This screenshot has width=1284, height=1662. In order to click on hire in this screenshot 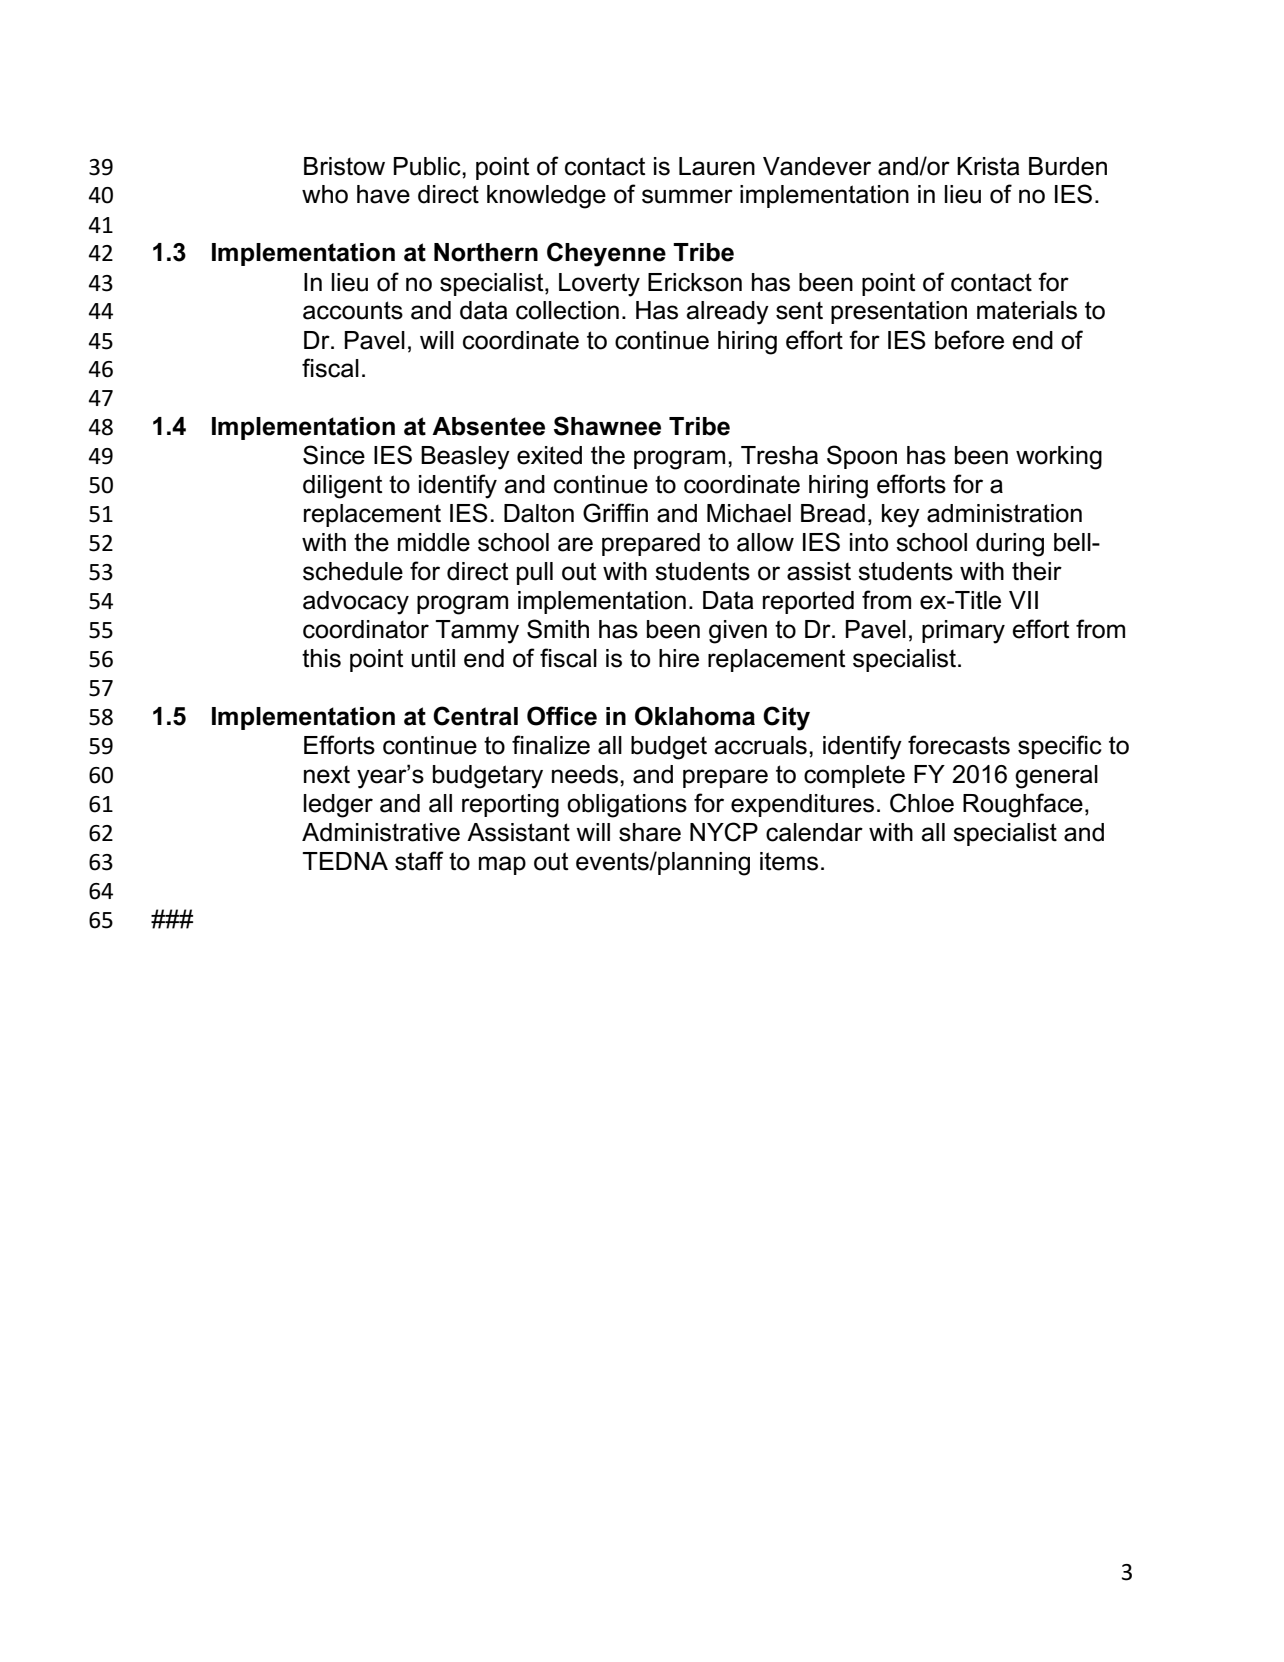, I will do `click(679, 658)`.
